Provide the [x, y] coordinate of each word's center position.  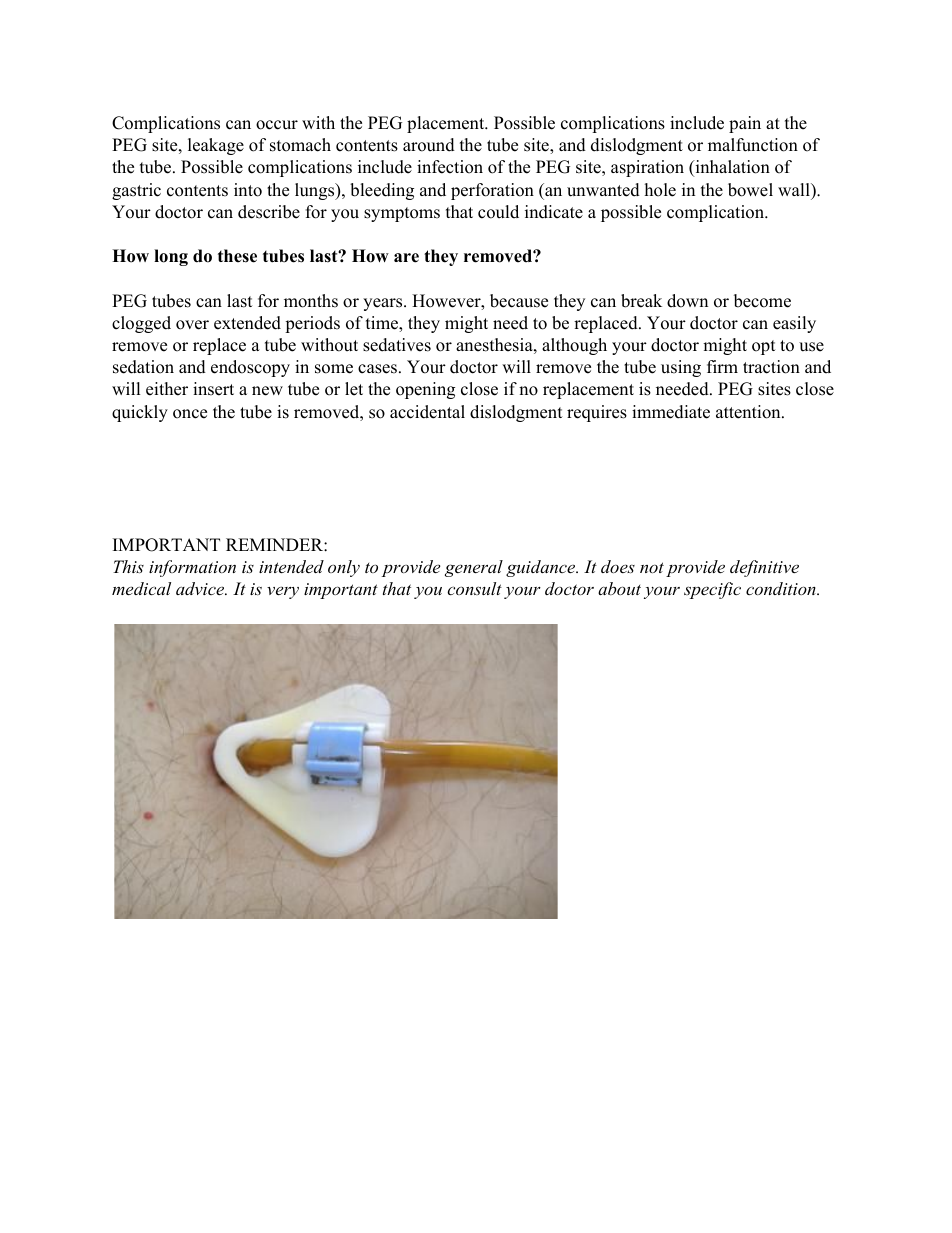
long [171, 257]
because [519, 301]
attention [748, 412]
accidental [427, 412]
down [687, 301]
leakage [216, 146]
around [429, 145]
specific [712, 590]
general [474, 568]
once [190, 414]
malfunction [753, 145]
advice [201, 588]
